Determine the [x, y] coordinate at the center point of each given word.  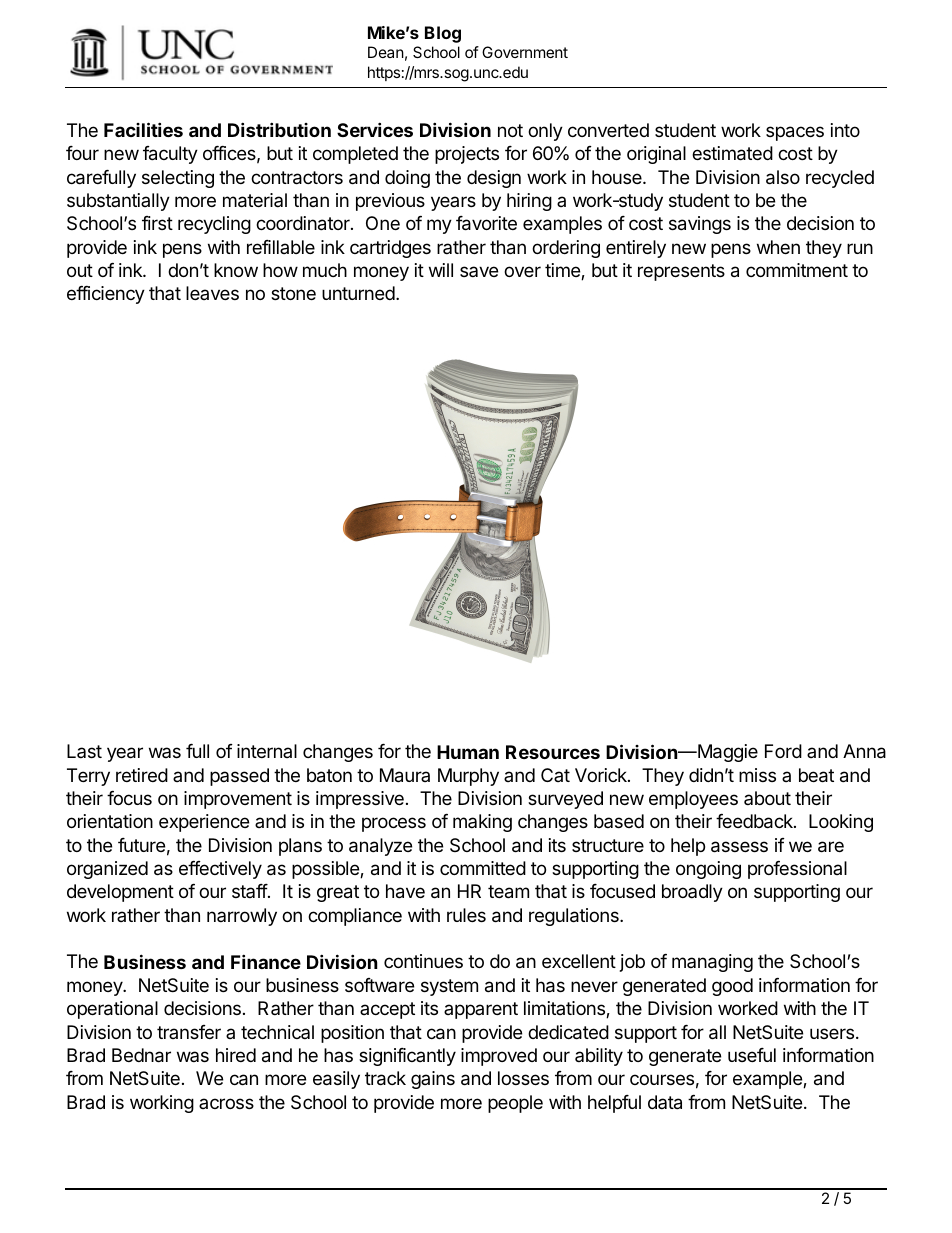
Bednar [141, 1055]
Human [468, 752]
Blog [443, 34]
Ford [783, 751]
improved [499, 1057]
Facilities [143, 129]
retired [142, 775]
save [479, 271]
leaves [212, 293]
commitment [797, 270]
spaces [795, 133]
